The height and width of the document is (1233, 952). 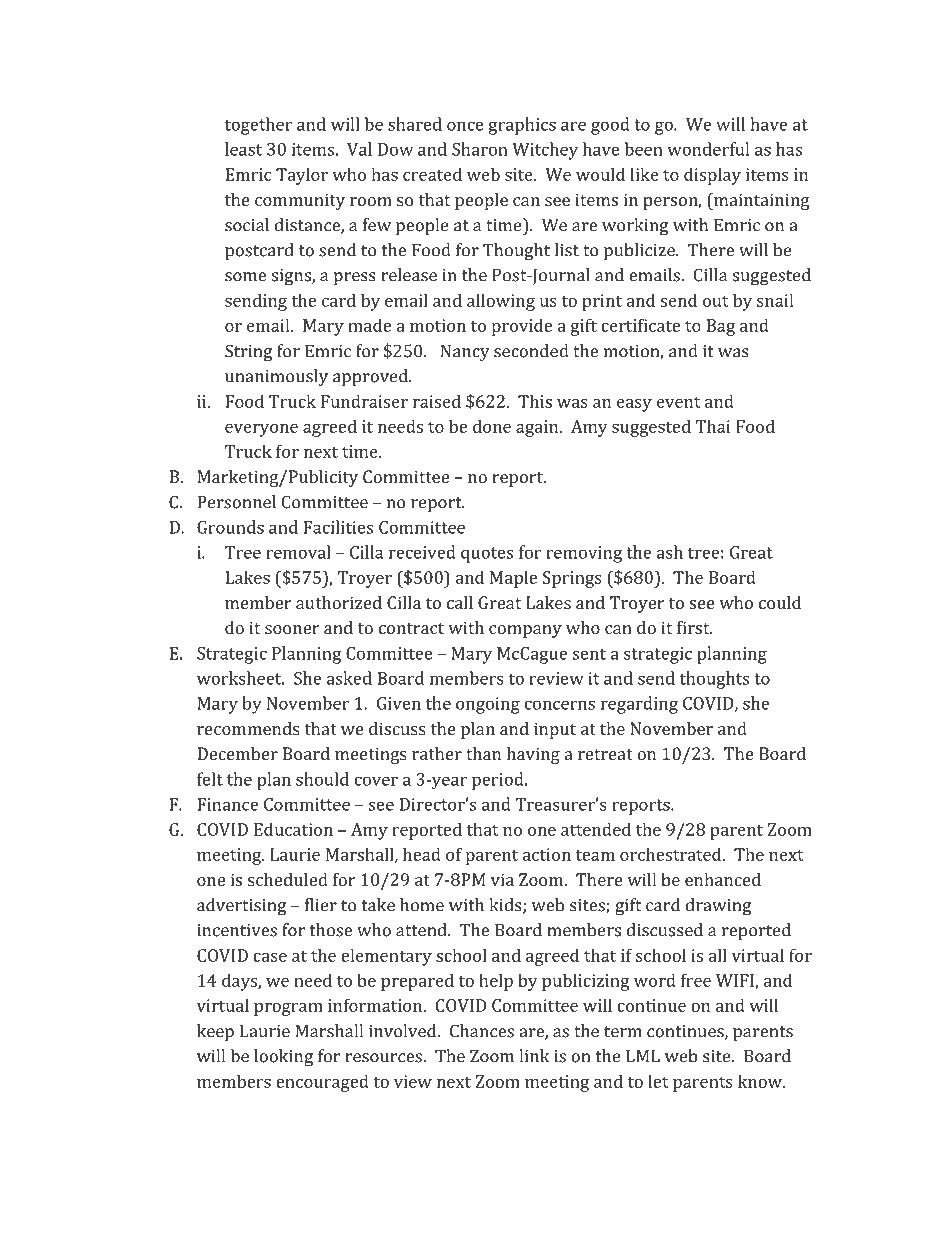 I want to click on everyone, so click(x=261, y=430).
